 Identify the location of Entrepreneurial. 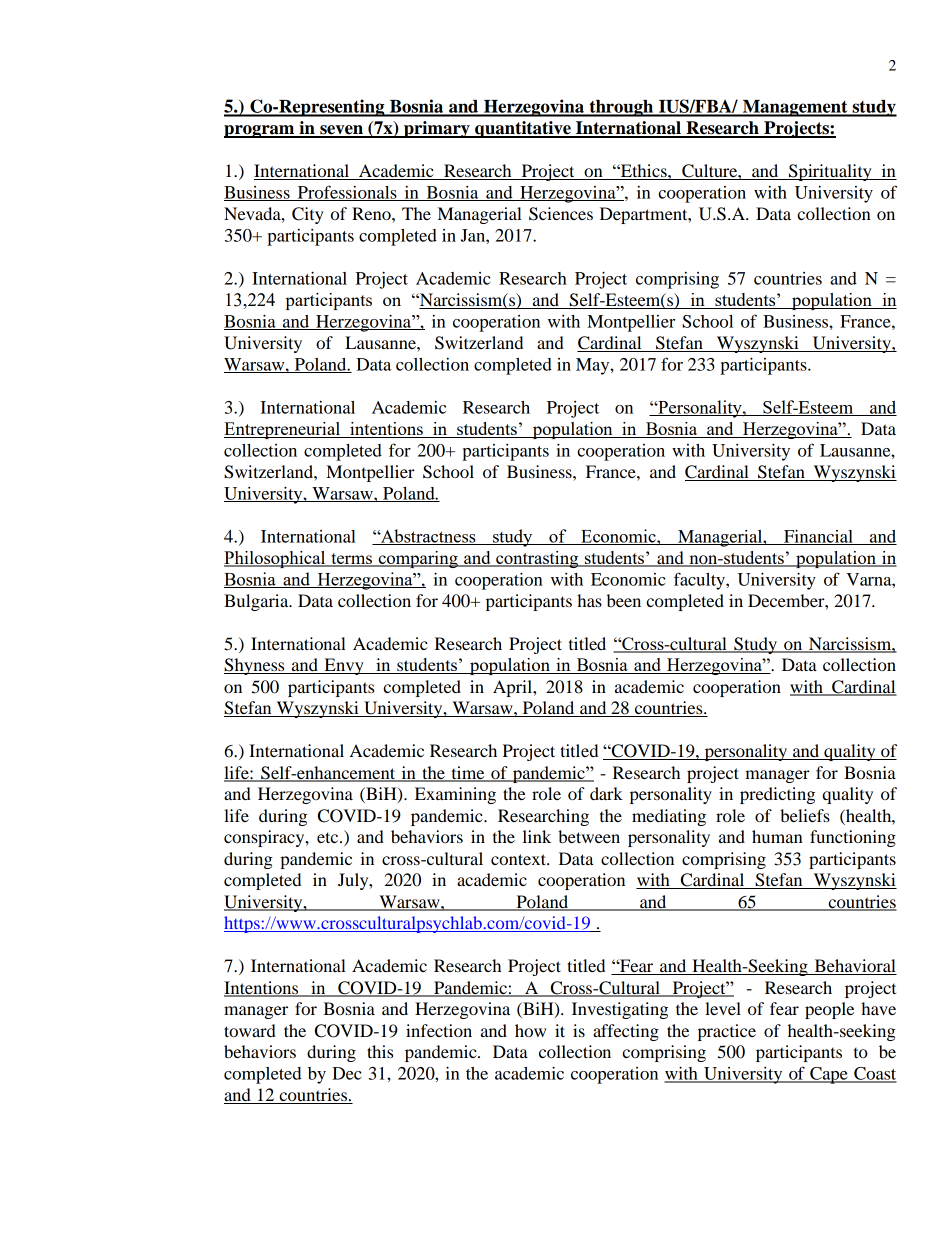
(283, 430).
